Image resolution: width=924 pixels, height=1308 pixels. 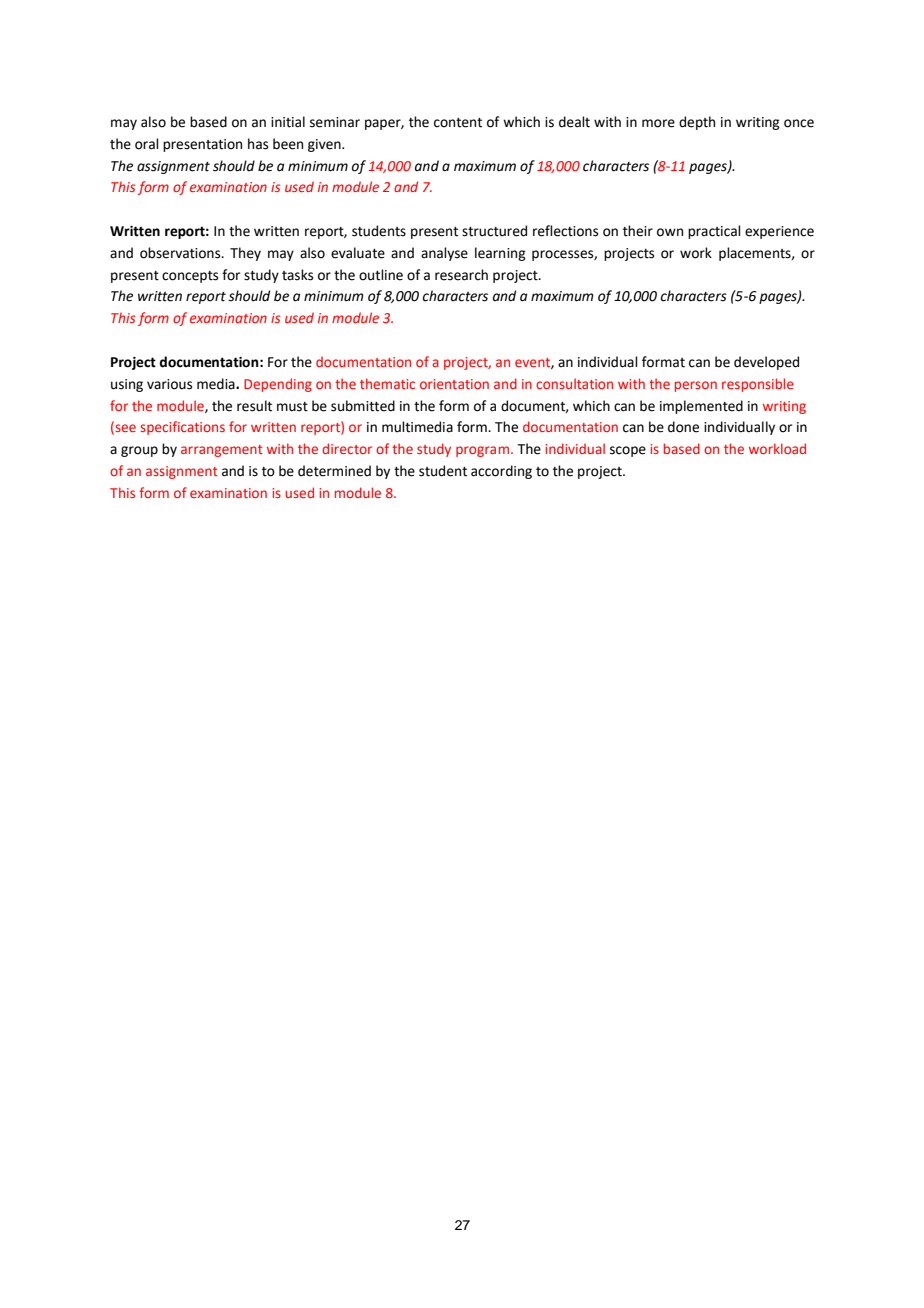 I want to click on observations, so click(x=181, y=253).
